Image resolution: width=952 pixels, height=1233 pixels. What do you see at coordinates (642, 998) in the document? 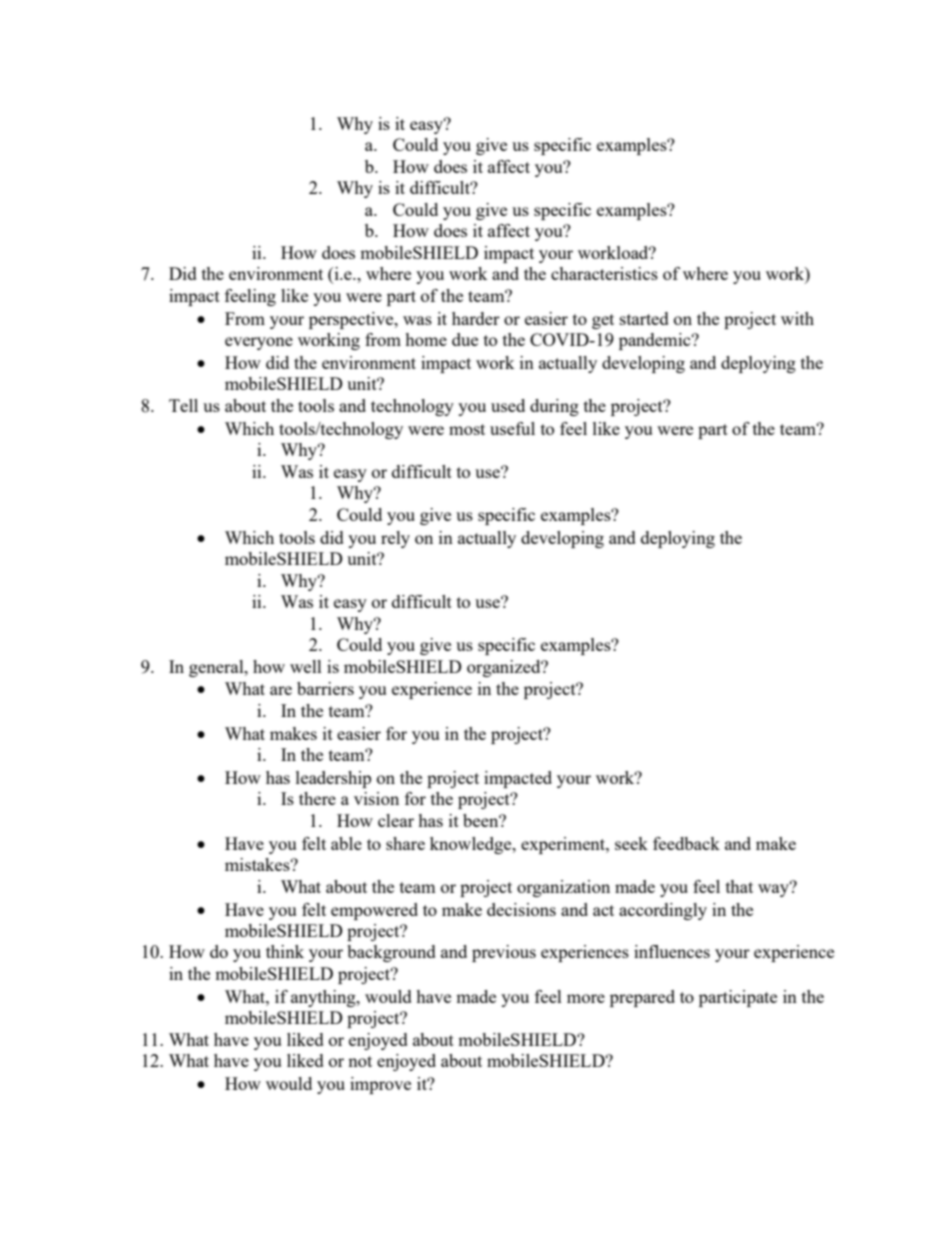
I see `prepared` at bounding box center [642, 998].
